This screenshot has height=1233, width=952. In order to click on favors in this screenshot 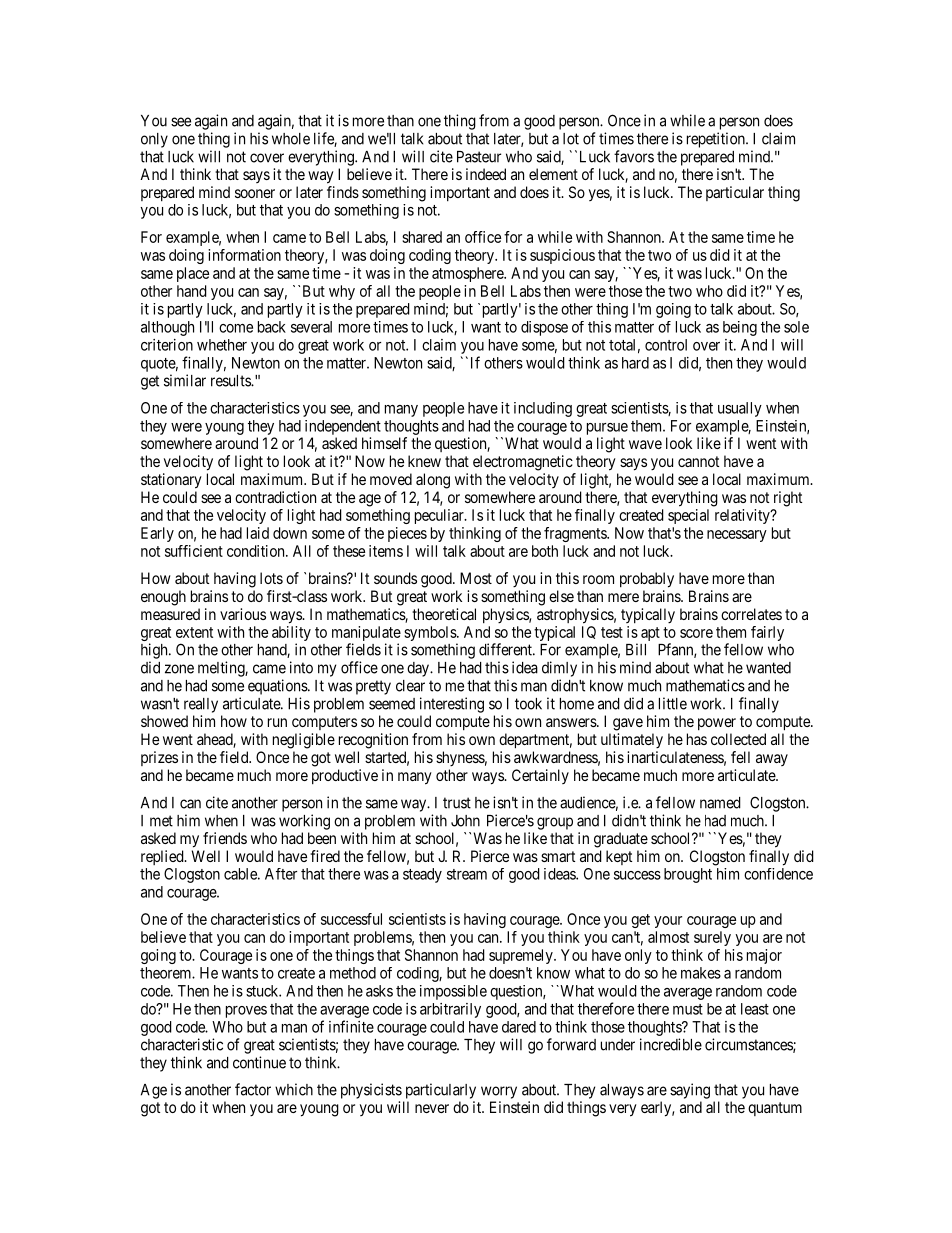, I will do `click(634, 156)`.
